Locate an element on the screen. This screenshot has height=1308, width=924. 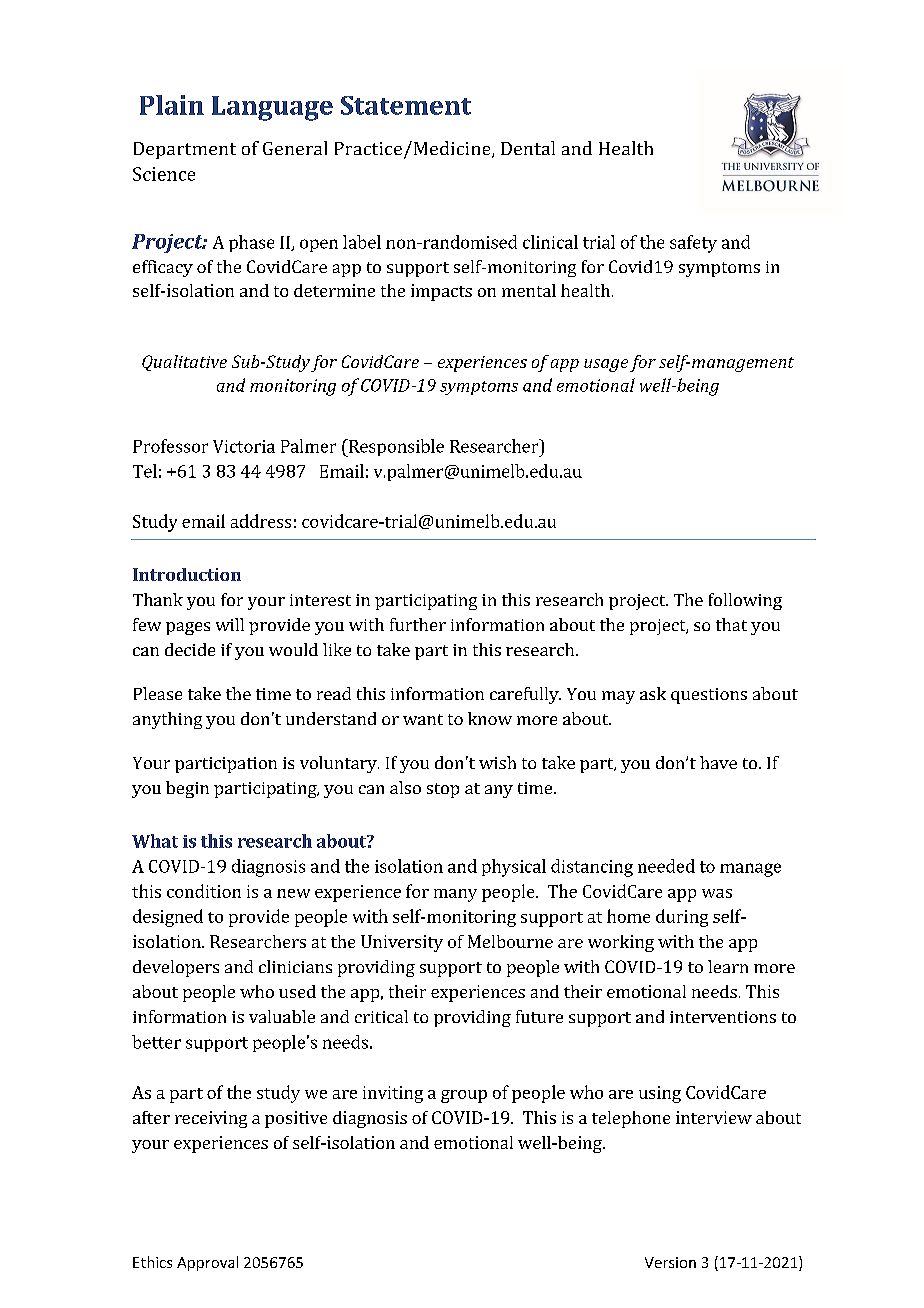
Statement is located at coordinates (406, 105).
